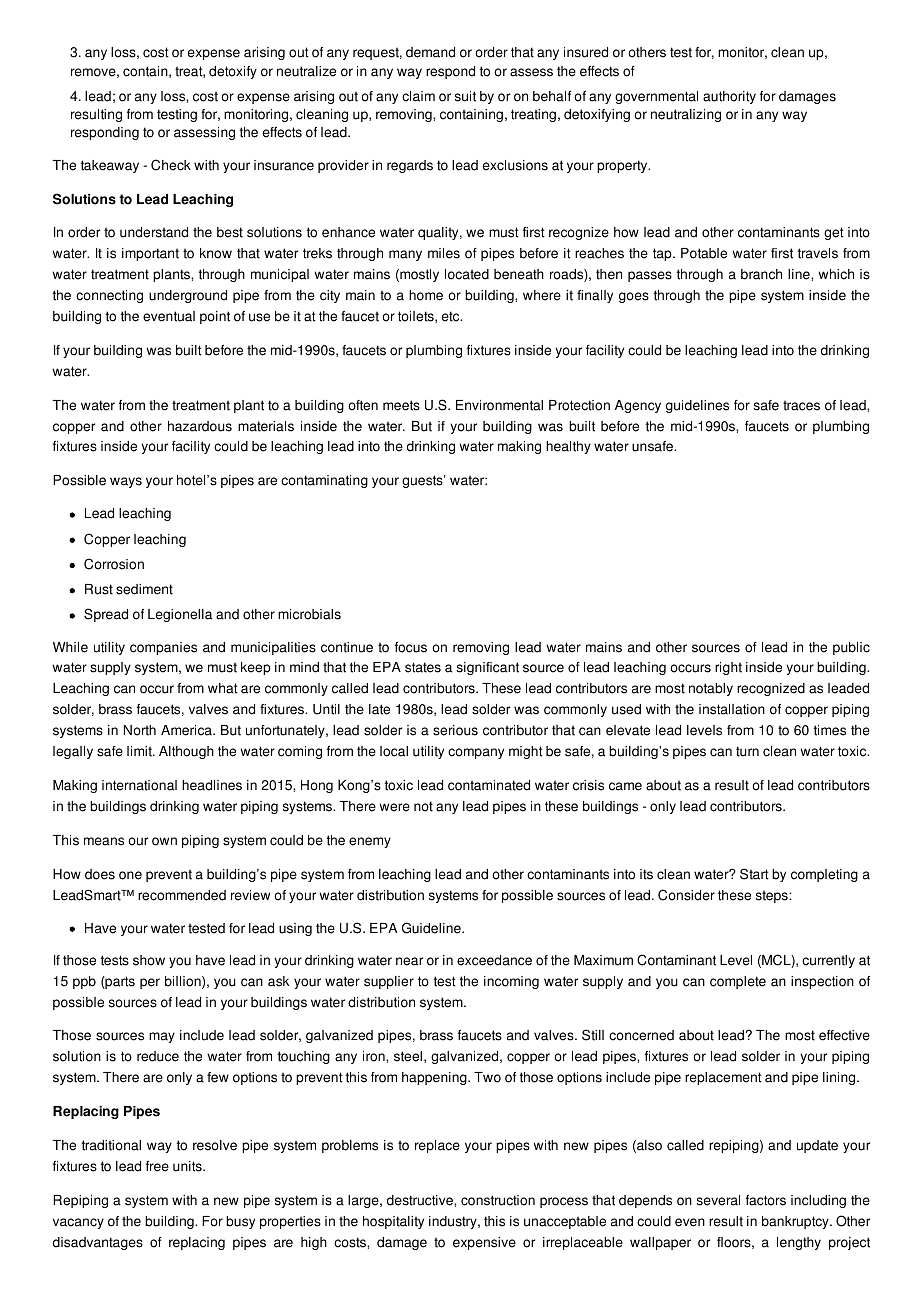 The height and width of the page is (1308, 924). What do you see at coordinates (498, 1200) in the page?
I see `construction` at bounding box center [498, 1200].
